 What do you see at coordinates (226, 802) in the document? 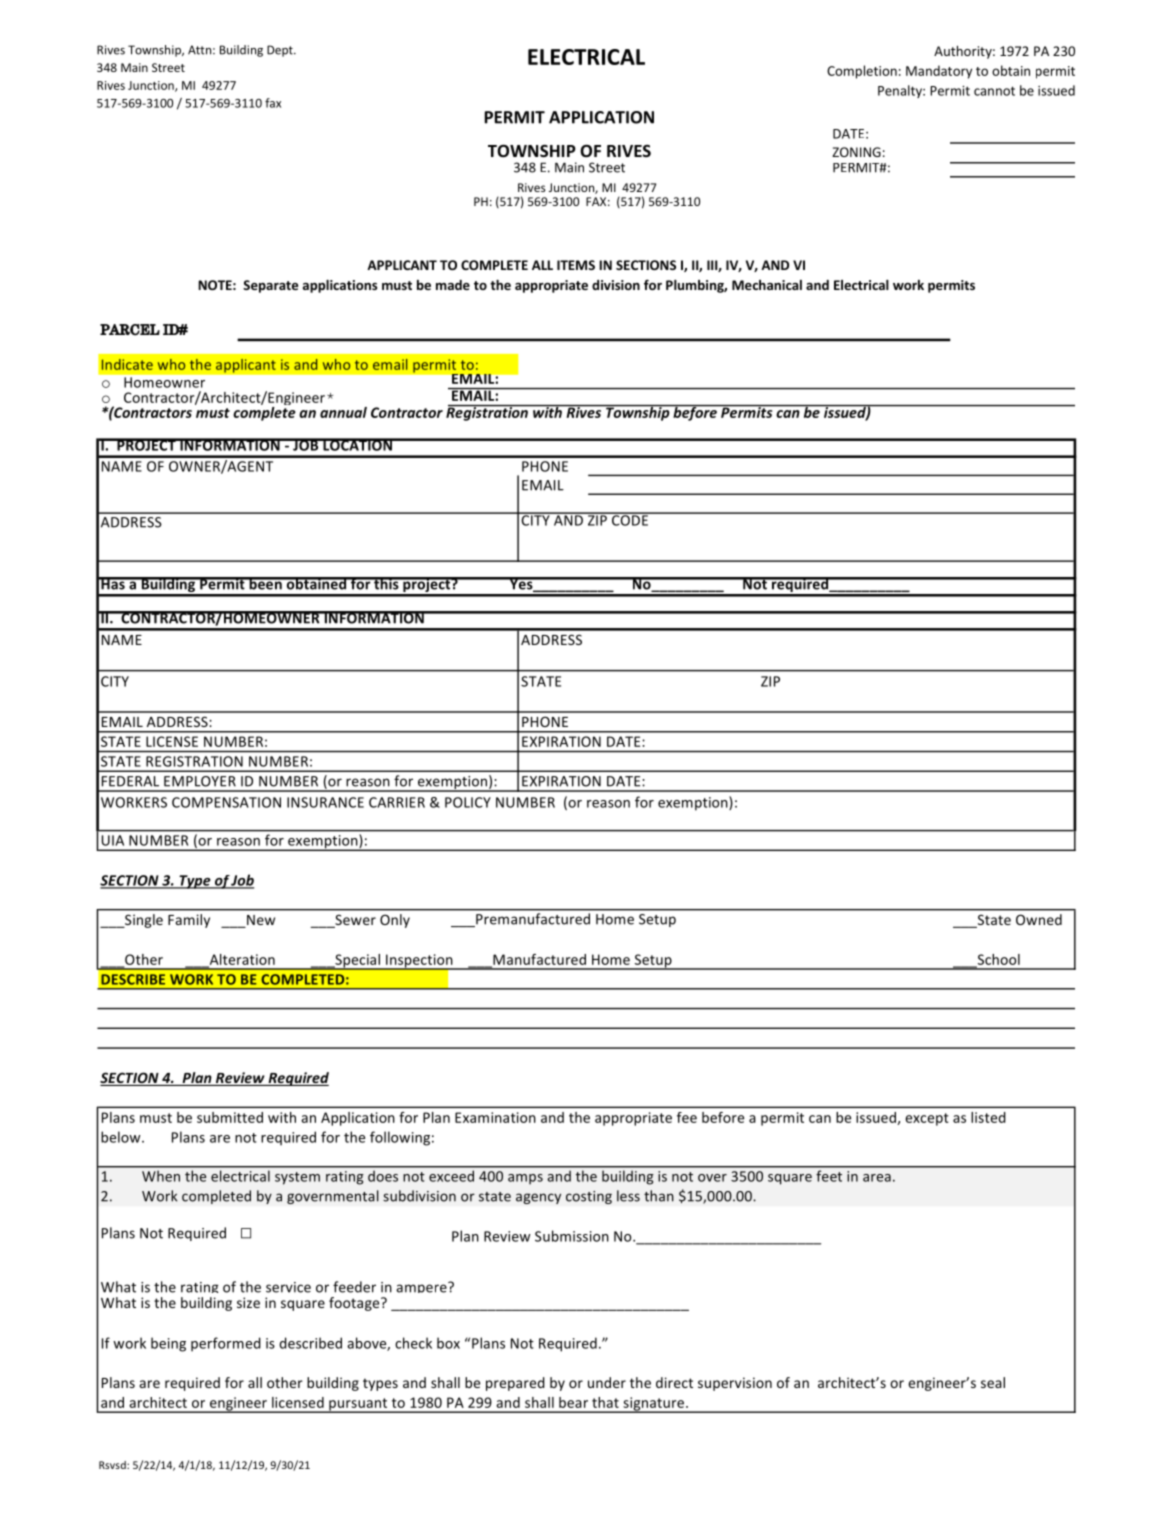
I see `COMPENSATION` at bounding box center [226, 802].
